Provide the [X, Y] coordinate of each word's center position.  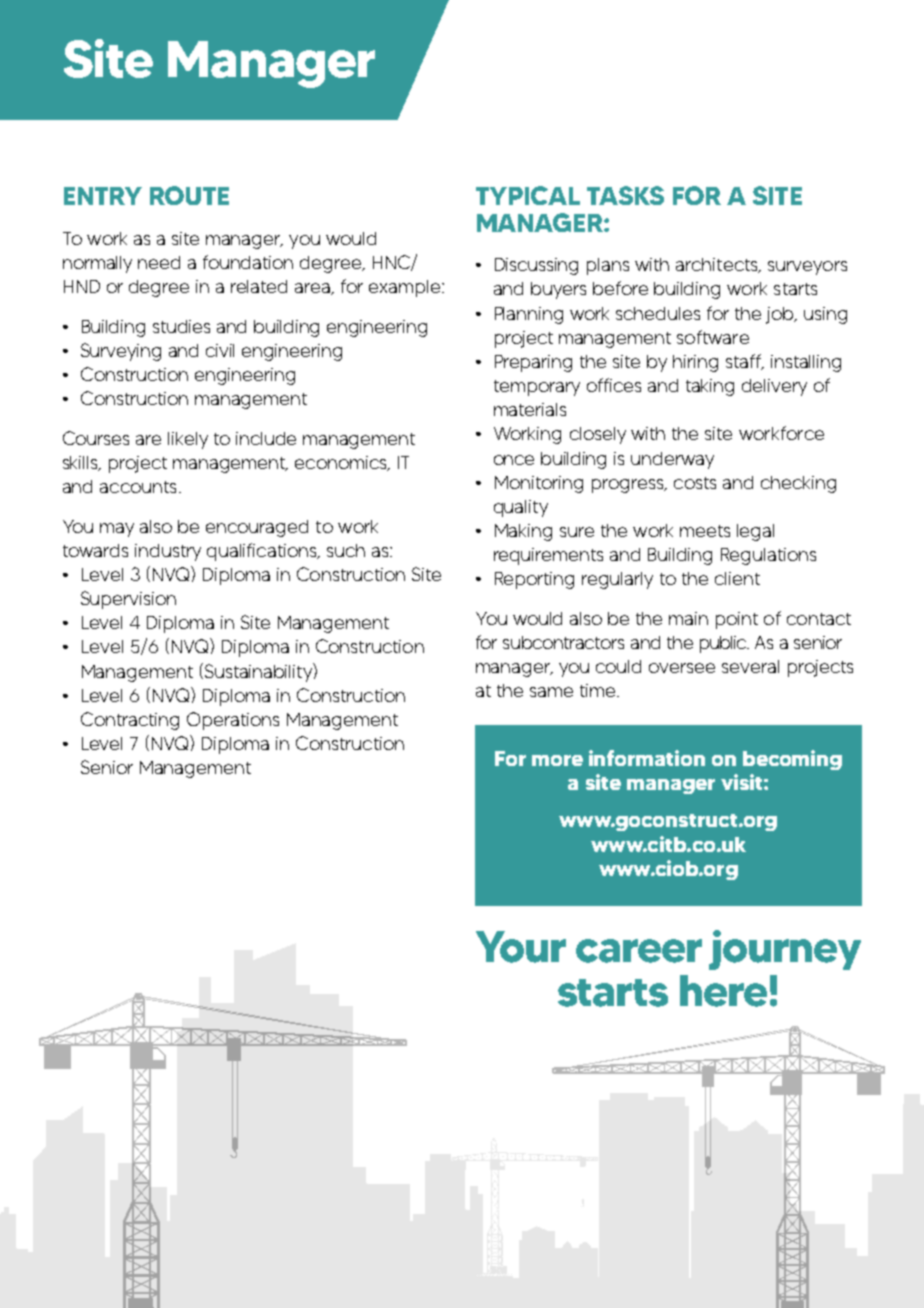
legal [755, 532]
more [557, 760]
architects [718, 265]
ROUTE [189, 195]
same [551, 692]
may [117, 530]
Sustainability [258, 672]
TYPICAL [528, 195]
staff [745, 362]
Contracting [130, 721]
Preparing [533, 363]
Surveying [121, 352]
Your [521, 947]
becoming [792, 760]
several [750, 666]
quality [521, 508]
